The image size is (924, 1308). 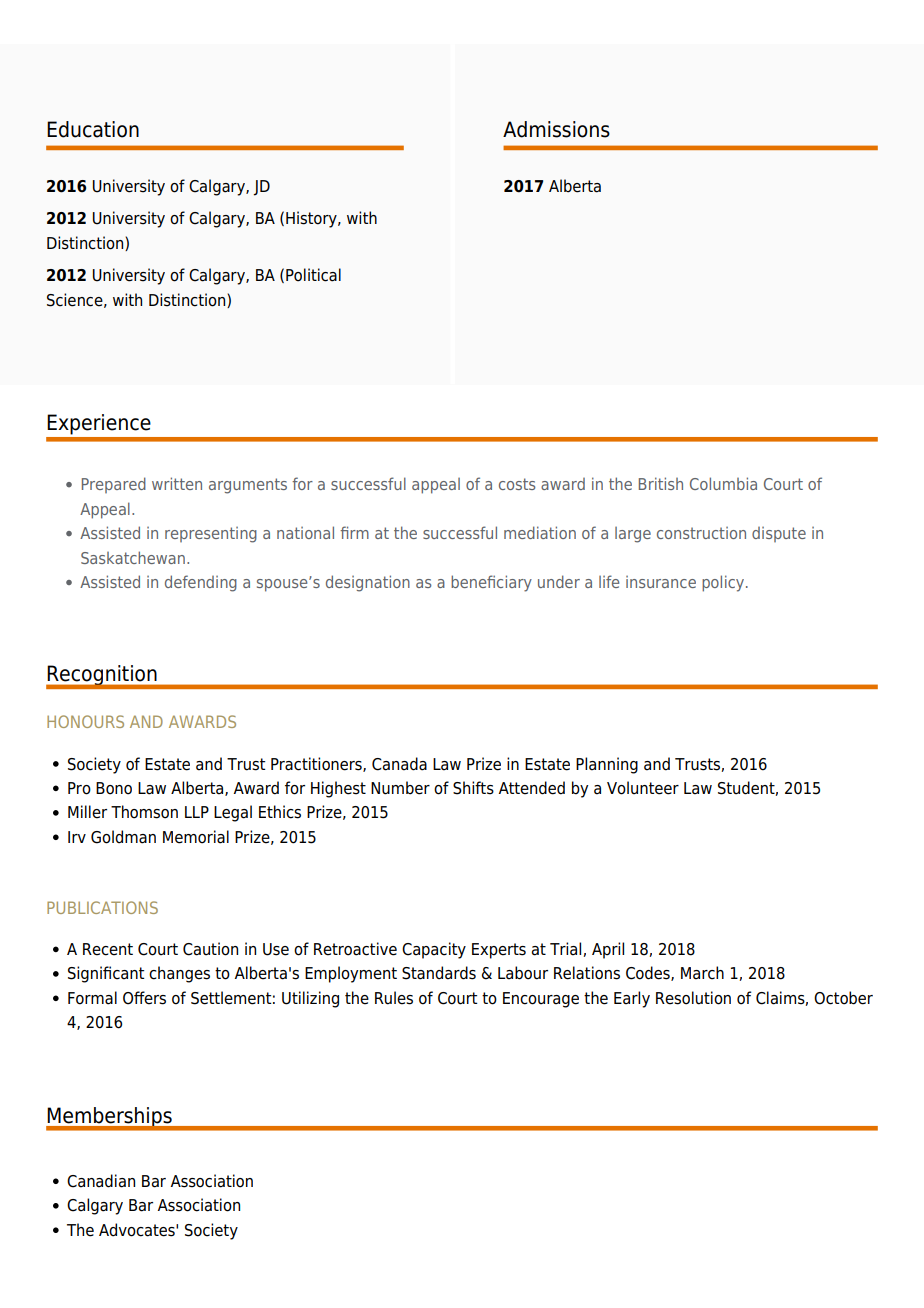 I want to click on Columbia, so click(x=723, y=483).
